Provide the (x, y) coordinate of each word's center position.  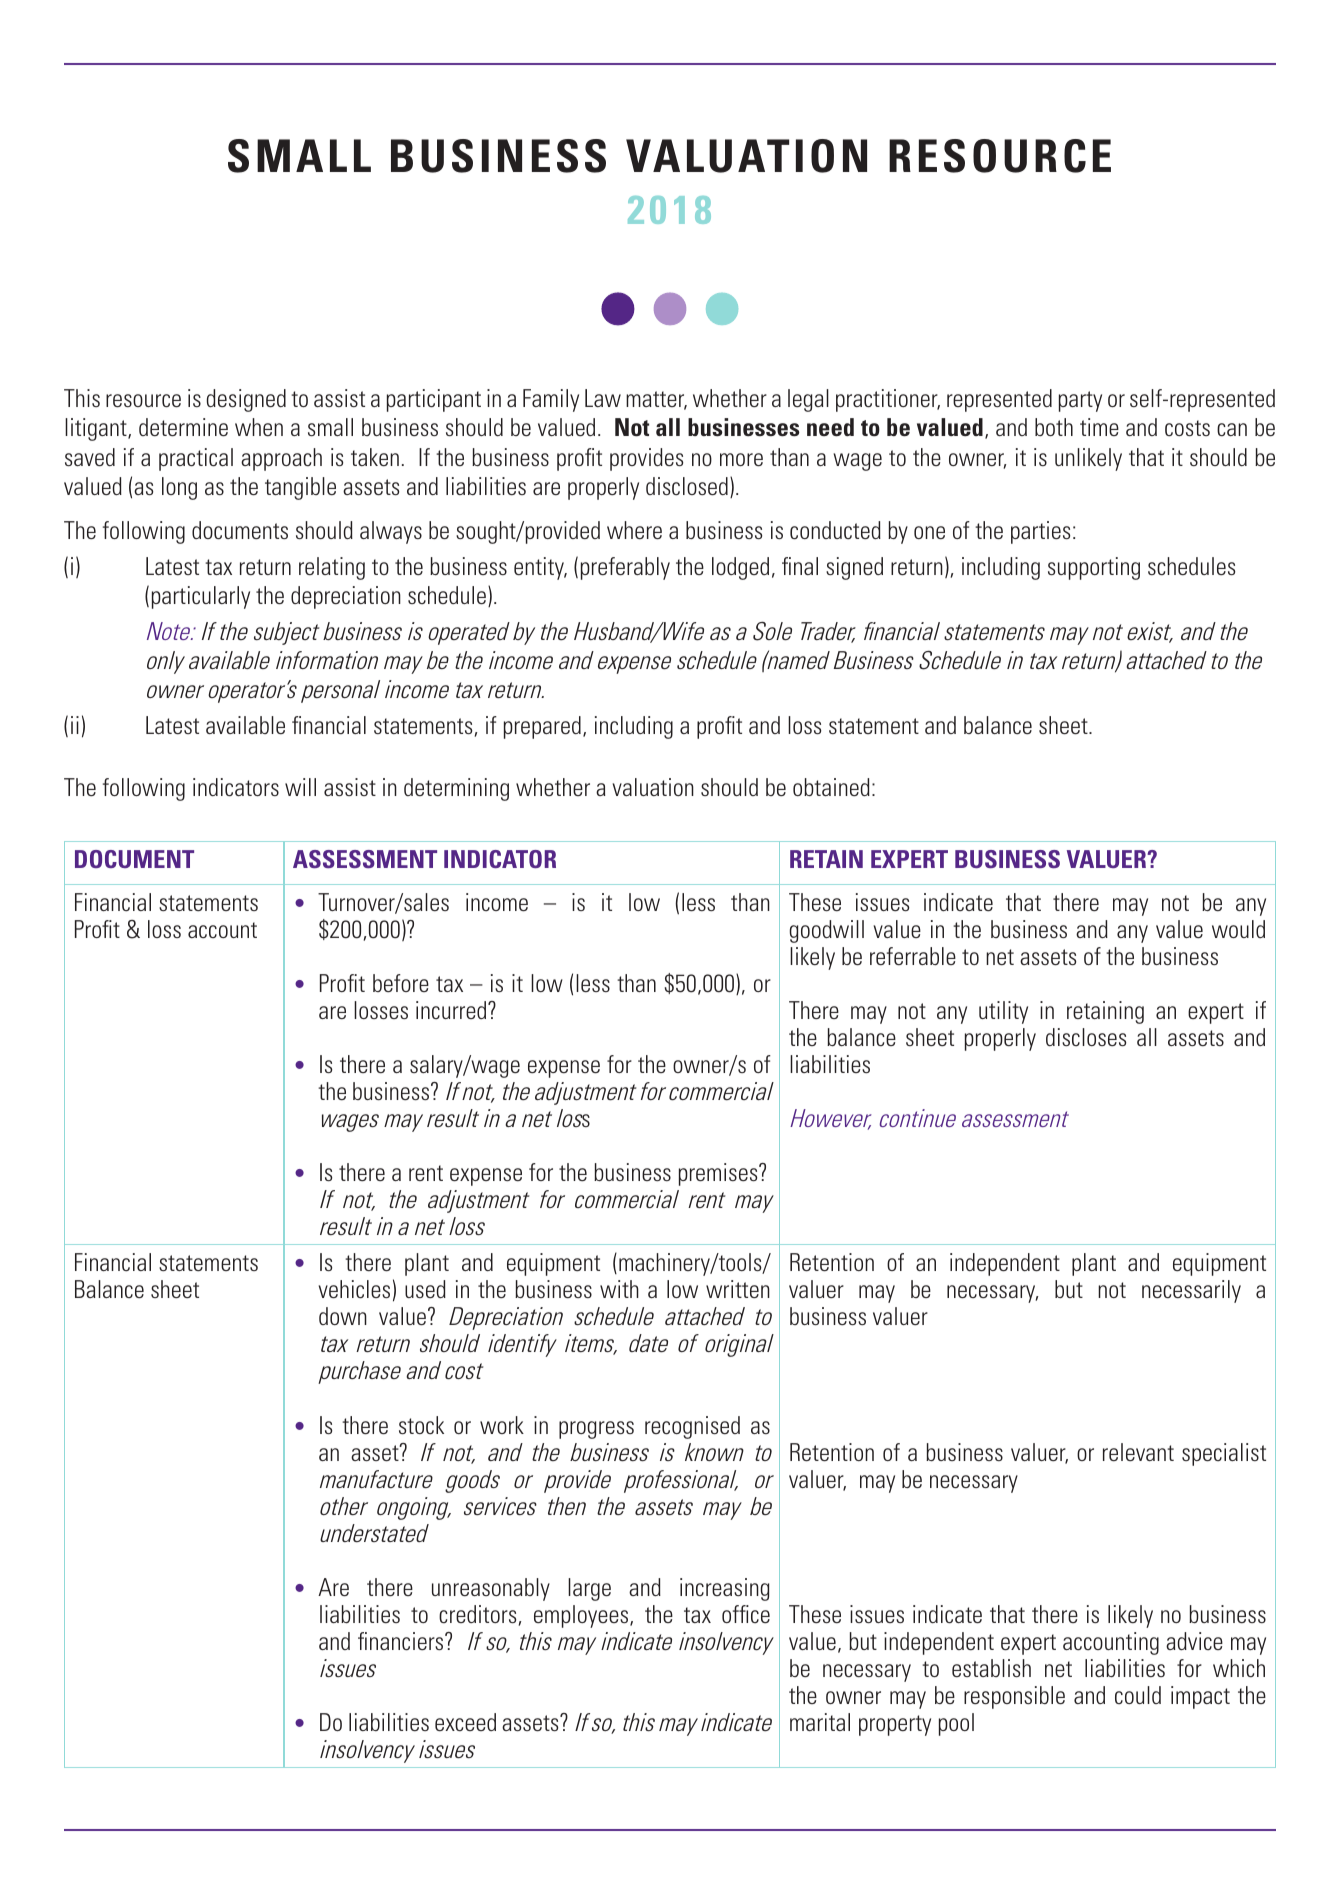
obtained (831, 787)
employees (582, 1616)
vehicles (354, 1289)
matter (656, 400)
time (1099, 427)
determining (456, 789)
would (1238, 929)
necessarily (1191, 1291)
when (259, 427)
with (619, 1289)
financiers (402, 1641)
